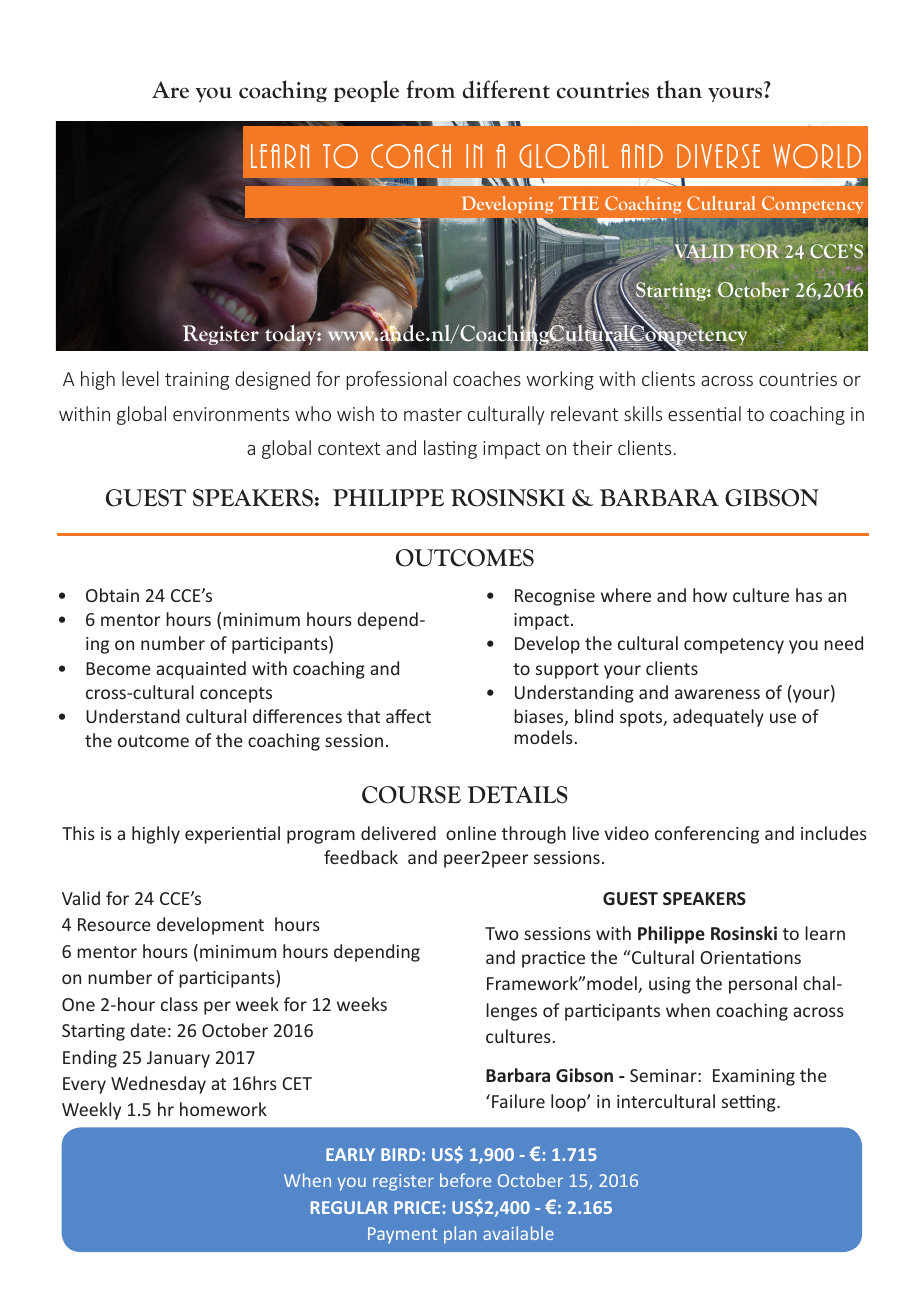 This image has width=924, height=1308. Describe the element at coordinates (430, 89) in the image. I see `from` at that location.
